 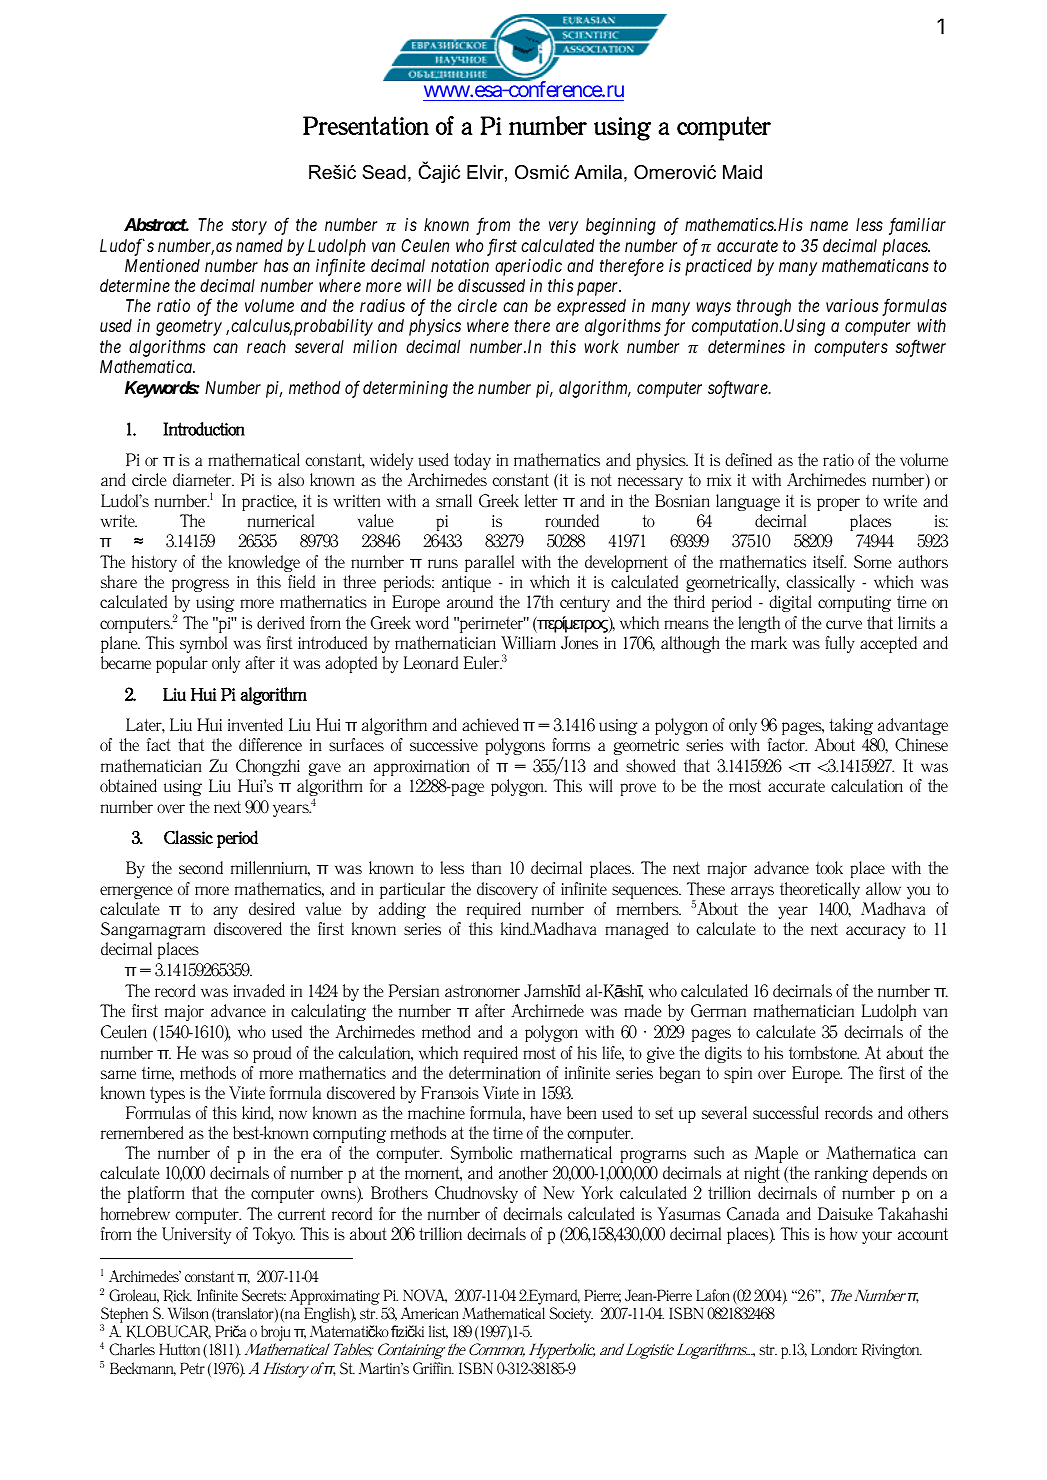 What do you see at coordinates (851, 726) in the page?
I see `taking` at bounding box center [851, 726].
